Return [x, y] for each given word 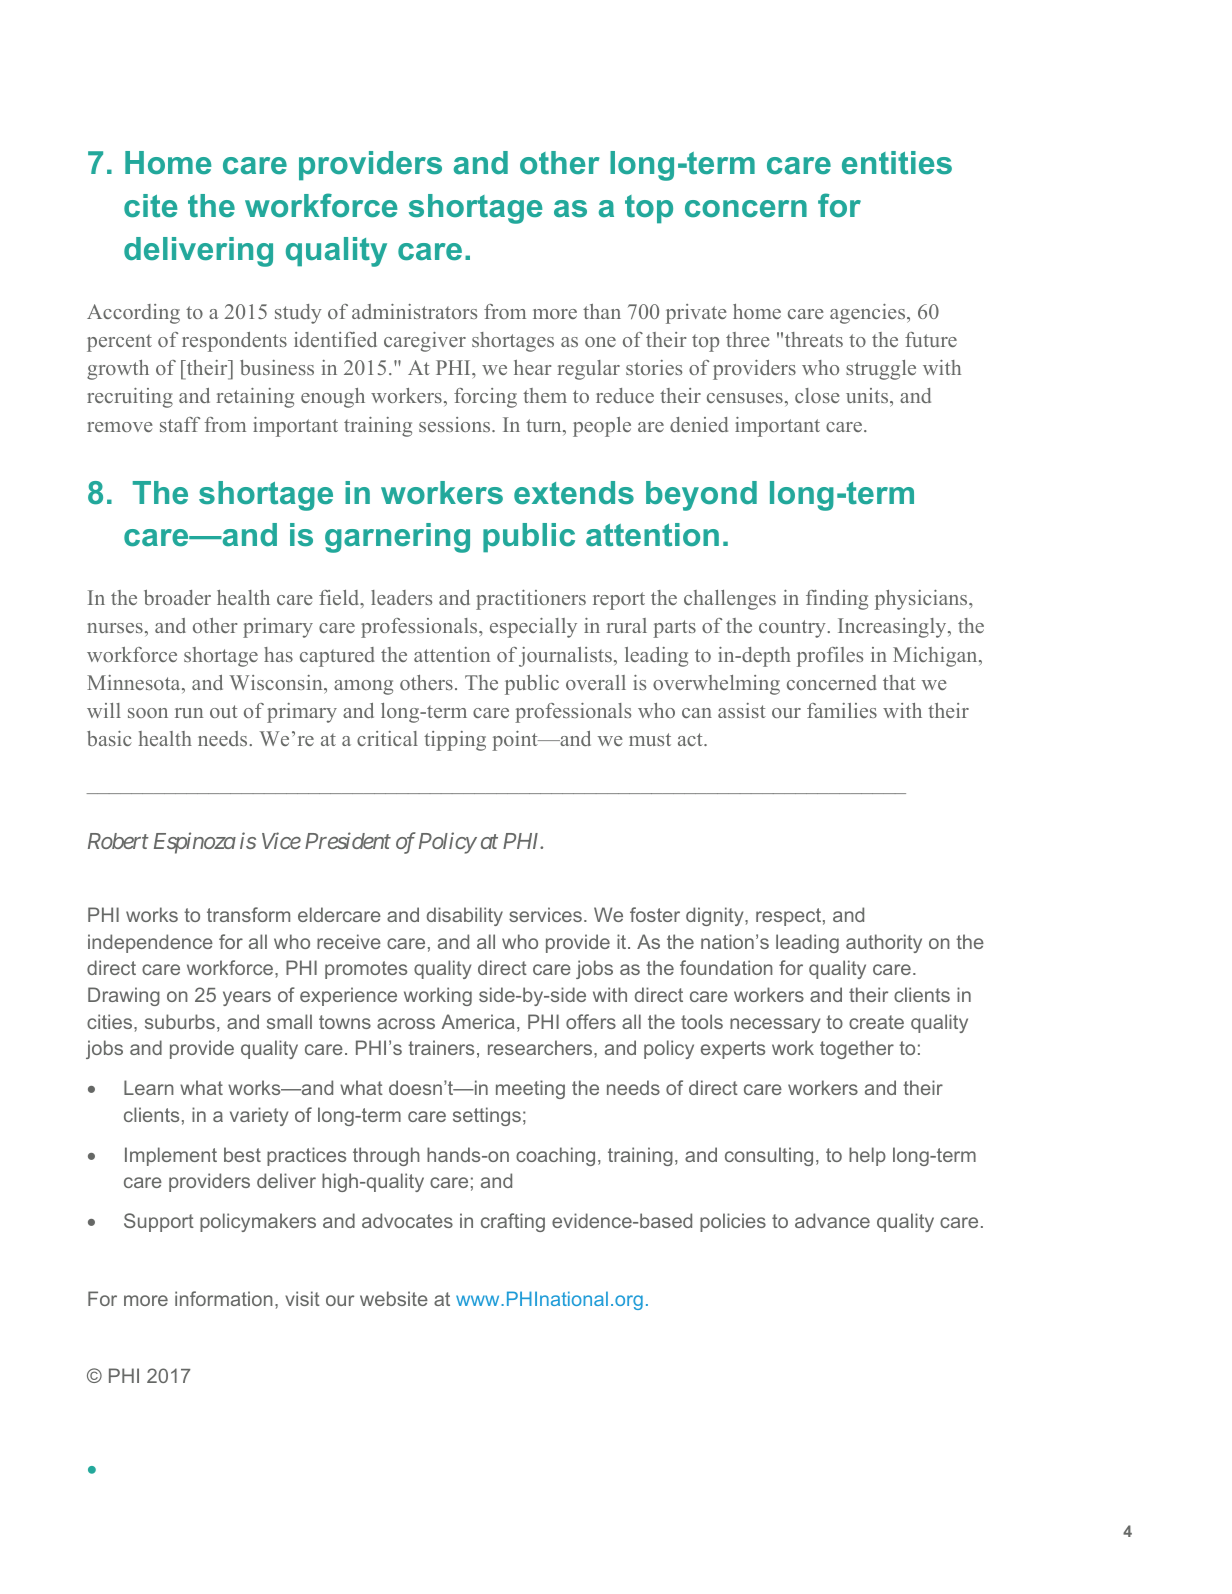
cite [150, 206]
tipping [455, 741]
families [842, 710]
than [602, 311]
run [189, 713]
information [224, 1298]
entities [897, 163]
